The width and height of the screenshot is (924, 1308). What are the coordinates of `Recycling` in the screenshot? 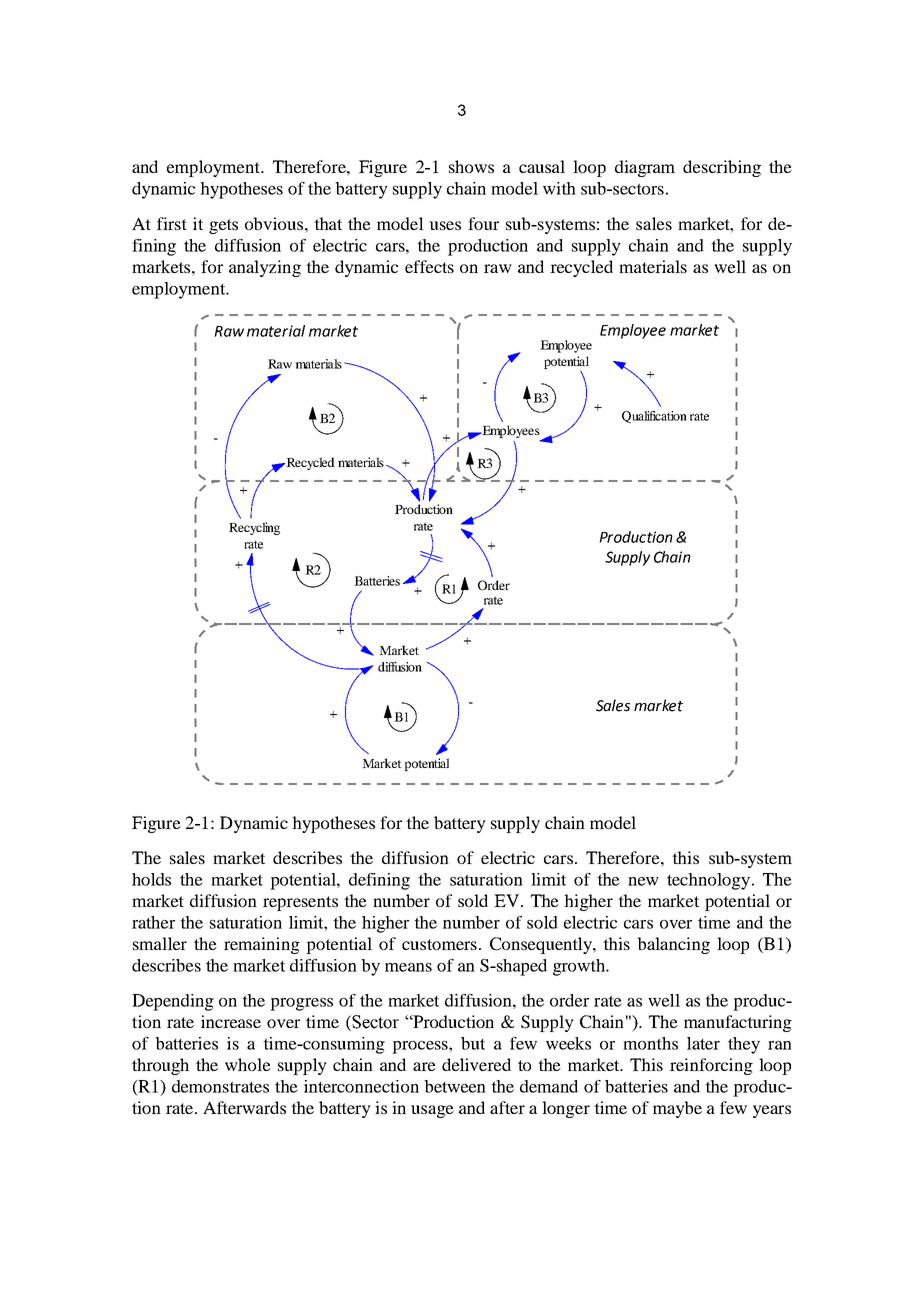 It's located at (254, 528).
